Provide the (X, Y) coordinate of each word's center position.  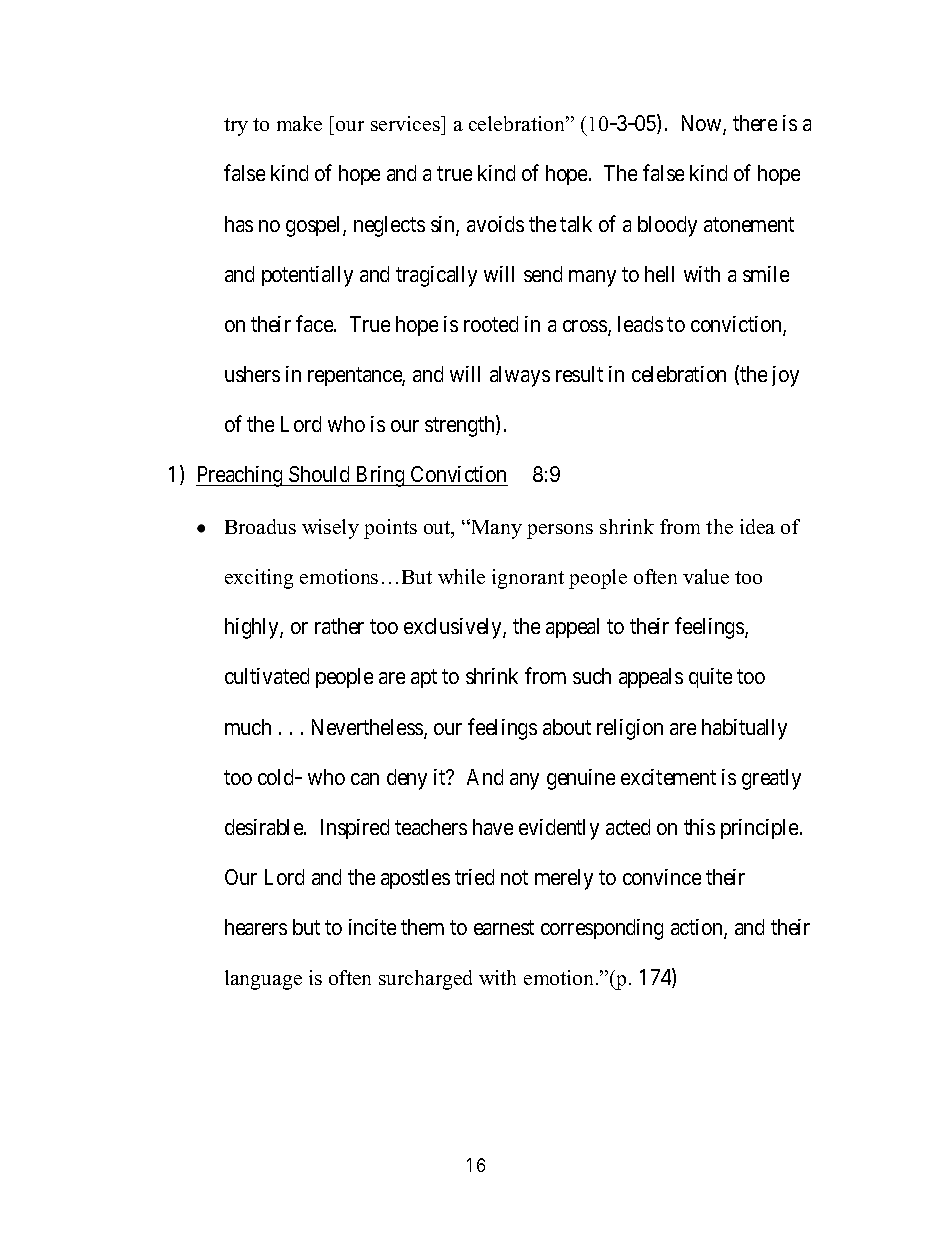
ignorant (528, 579)
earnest (504, 927)
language (263, 980)
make (299, 123)
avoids (495, 224)
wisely (330, 529)
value (706, 576)
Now (703, 125)
